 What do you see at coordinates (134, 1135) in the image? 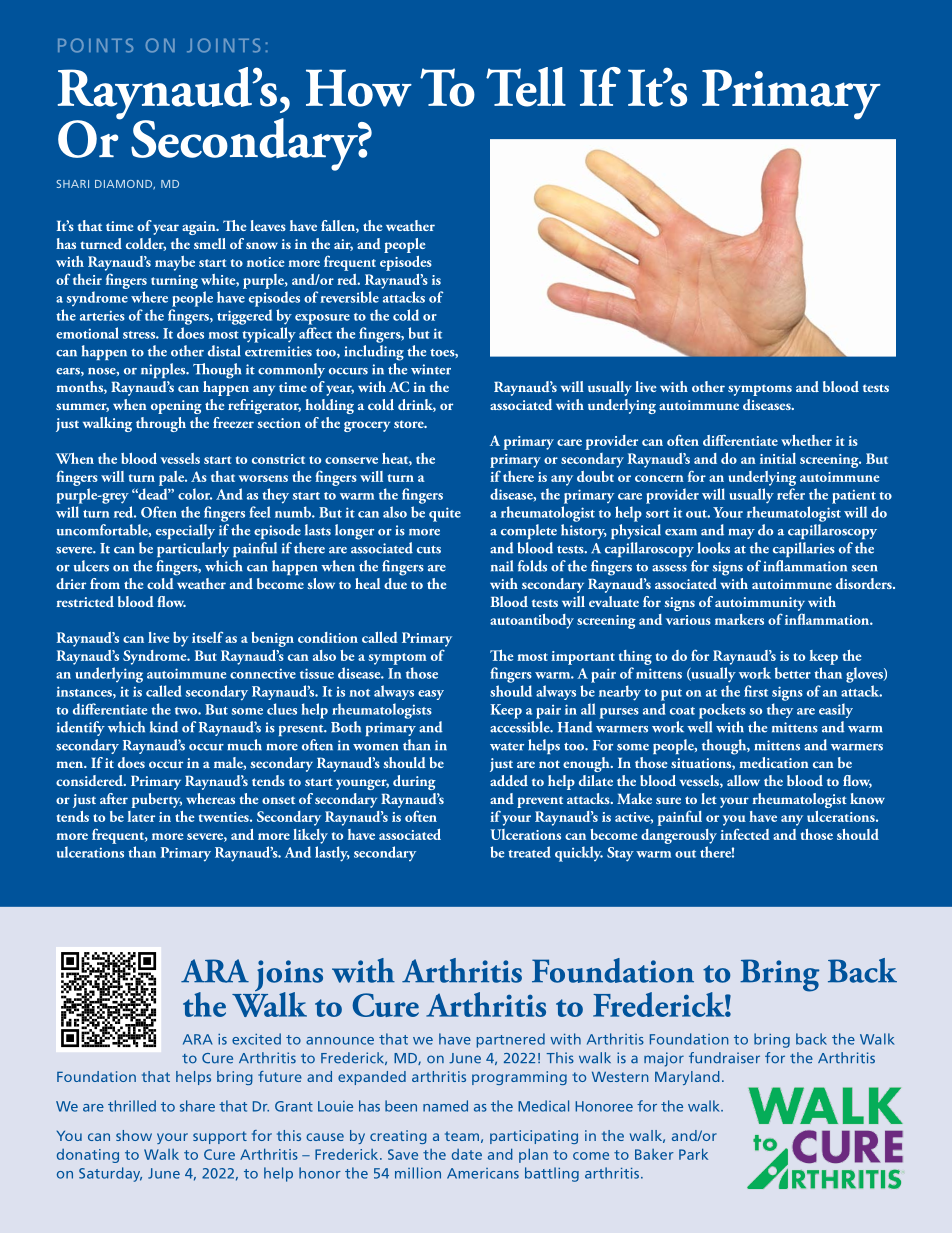
I see `show` at bounding box center [134, 1135].
